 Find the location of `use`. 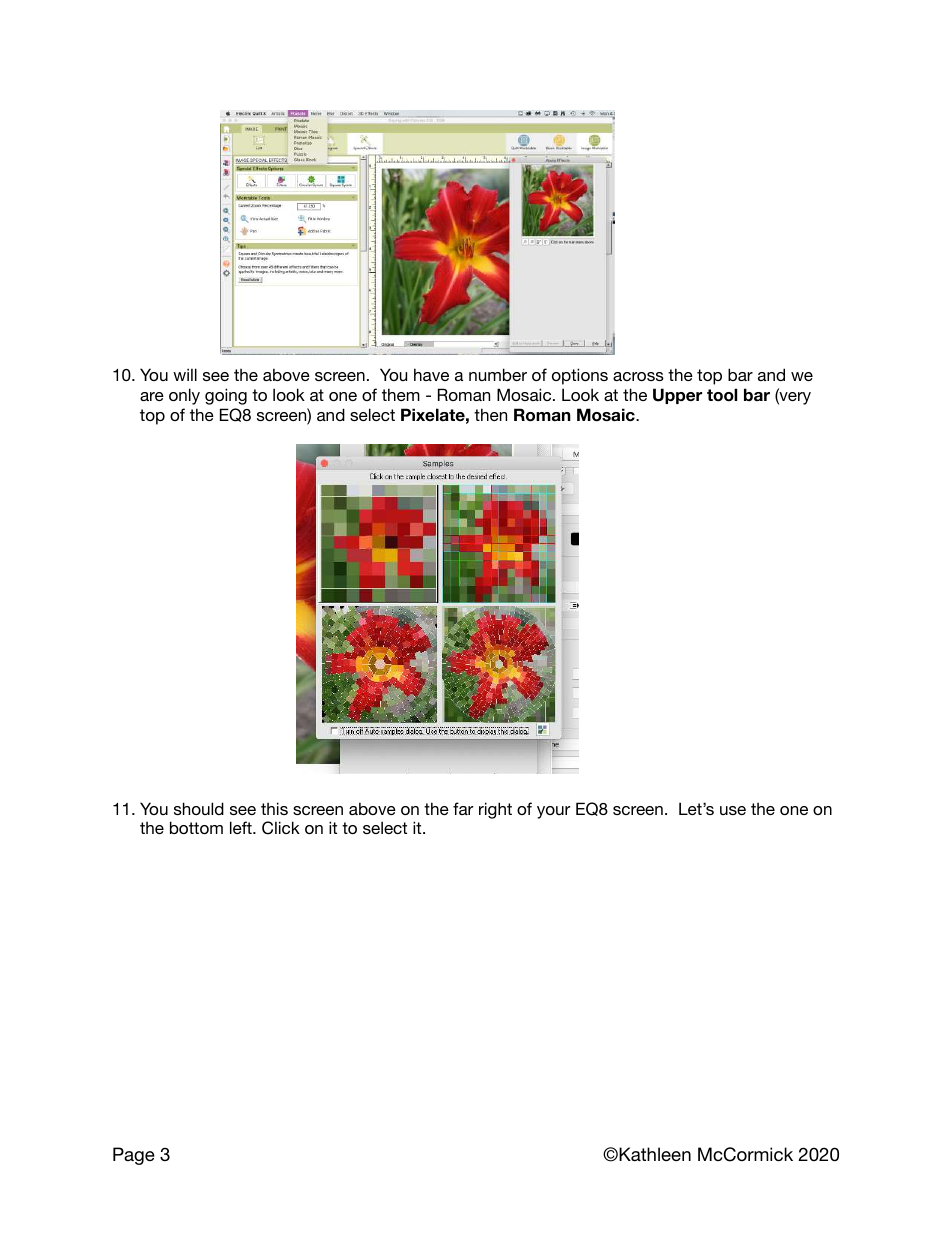

use is located at coordinates (733, 810).
